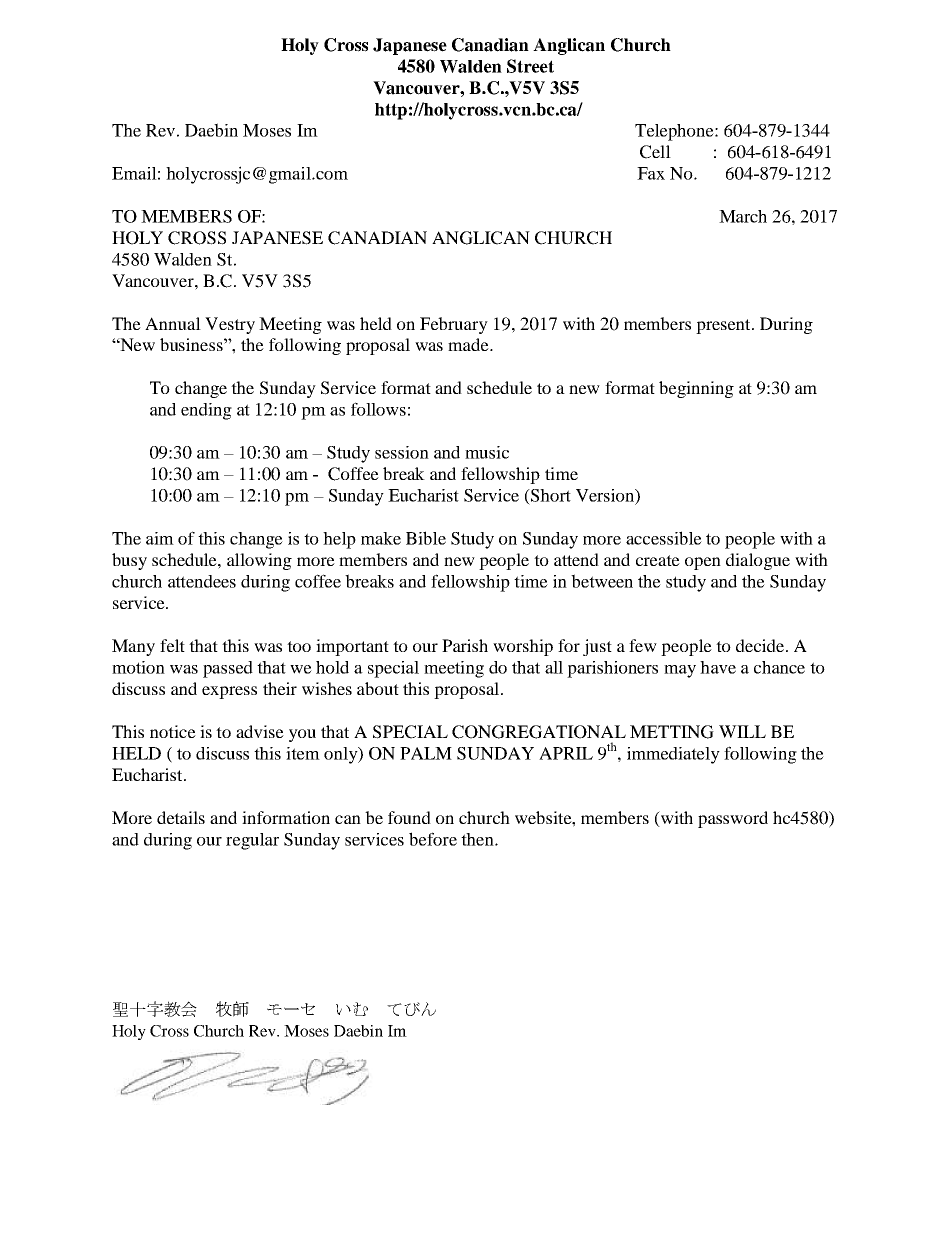  Describe the element at coordinates (454, 325) in the document. I see `February` at that location.
